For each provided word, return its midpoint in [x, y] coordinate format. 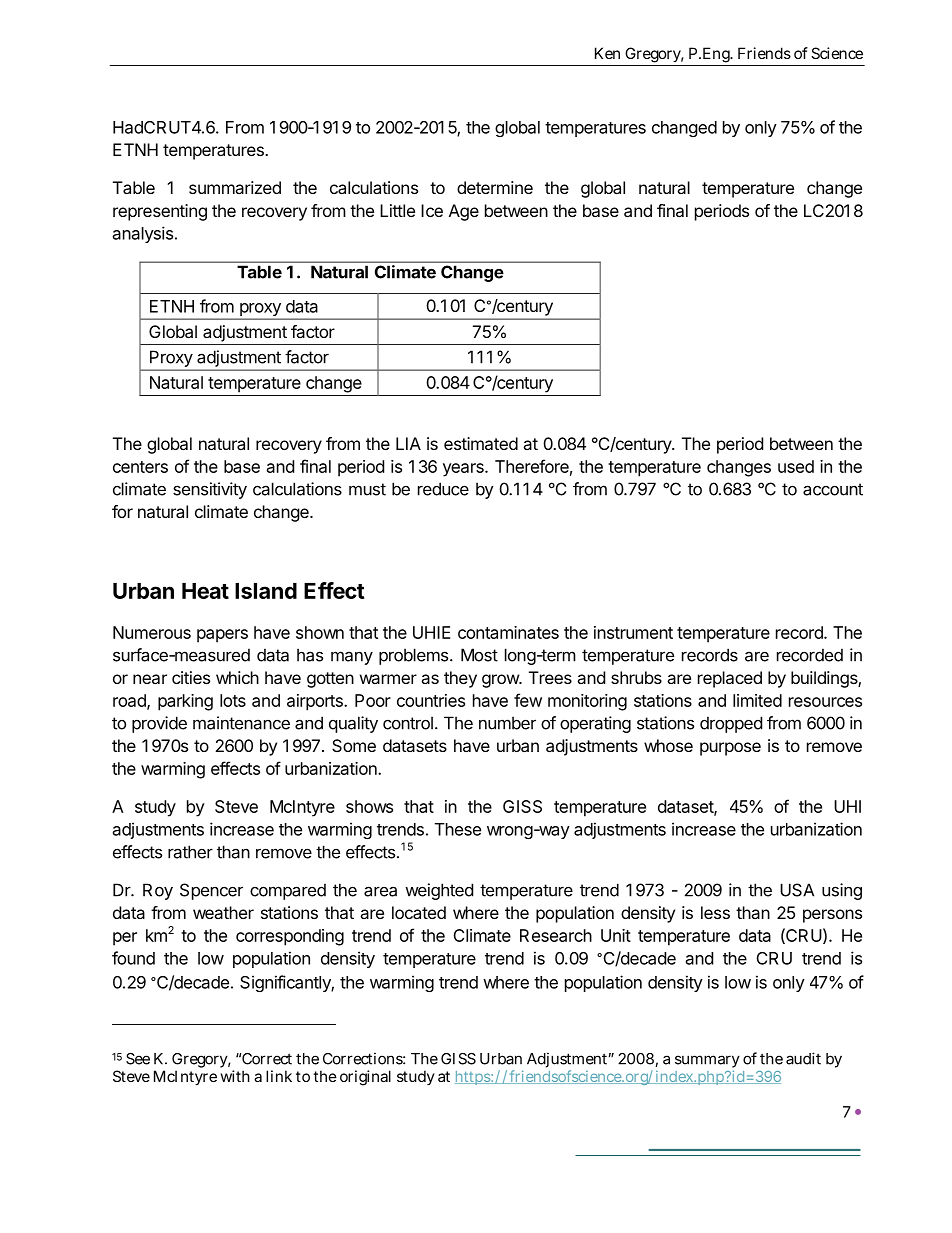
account [833, 489]
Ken [607, 53]
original [365, 1078]
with [235, 1076]
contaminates [508, 632]
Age [464, 212]
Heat [205, 591]
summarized [235, 187]
